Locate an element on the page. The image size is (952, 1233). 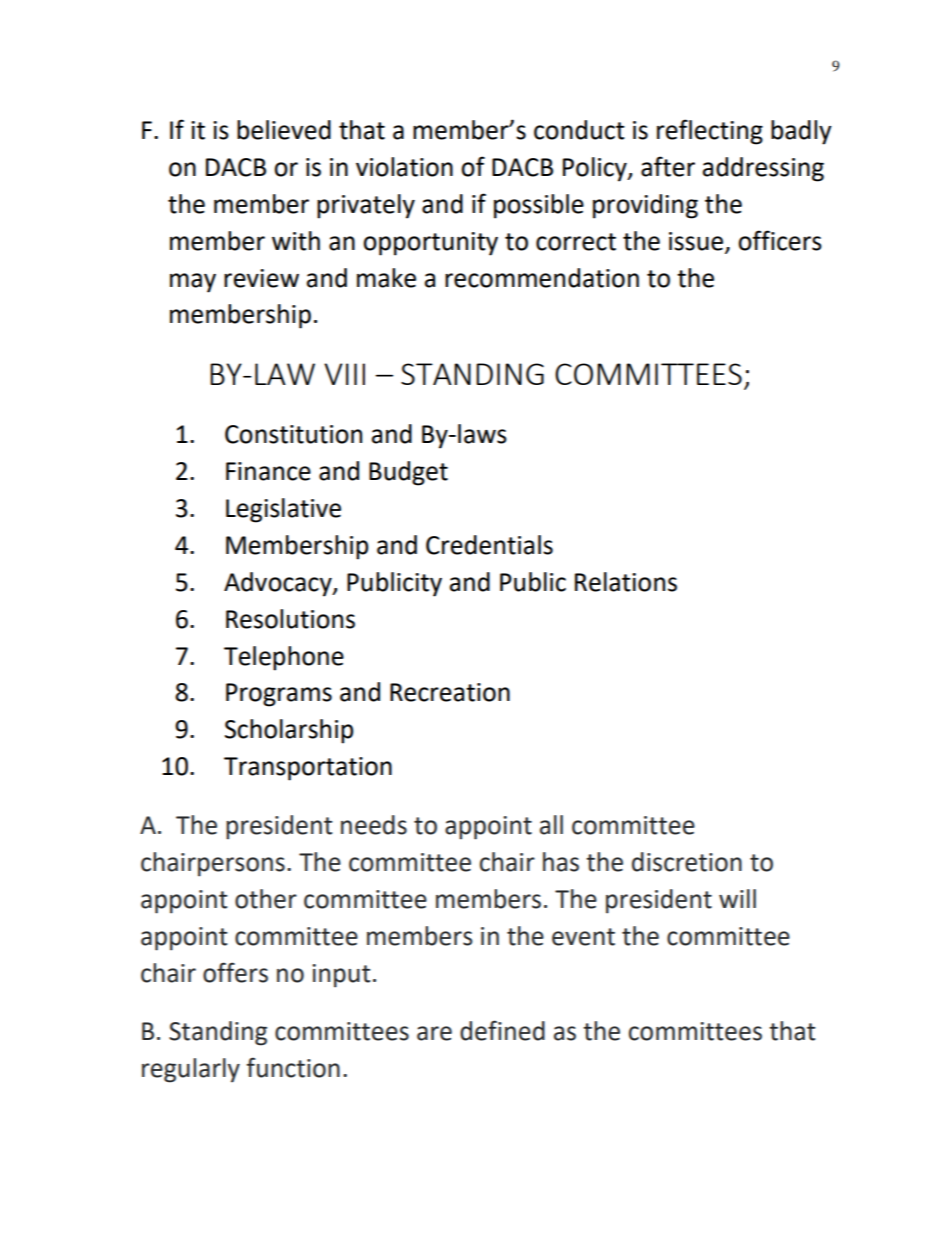
possible is located at coordinates (539, 206).
